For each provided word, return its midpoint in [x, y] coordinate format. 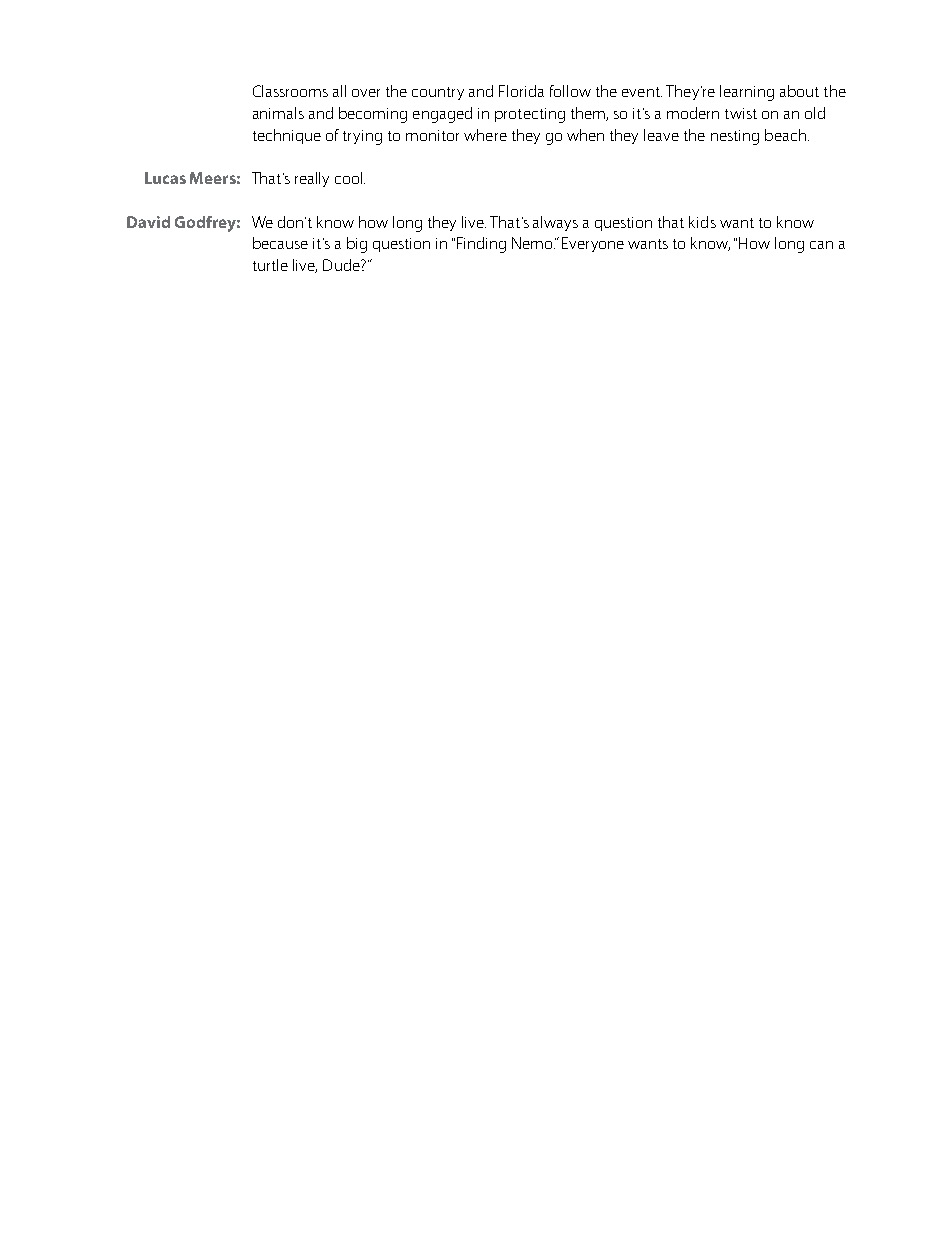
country [438, 93]
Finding [481, 245]
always [555, 223]
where [485, 135]
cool [350, 178]
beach [785, 135]
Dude [342, 265]
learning [747, 93]
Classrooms [290, 91]
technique [287, 136]
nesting [735, 137]
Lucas [165, 178]
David [148, 222]
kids [702, 222]
